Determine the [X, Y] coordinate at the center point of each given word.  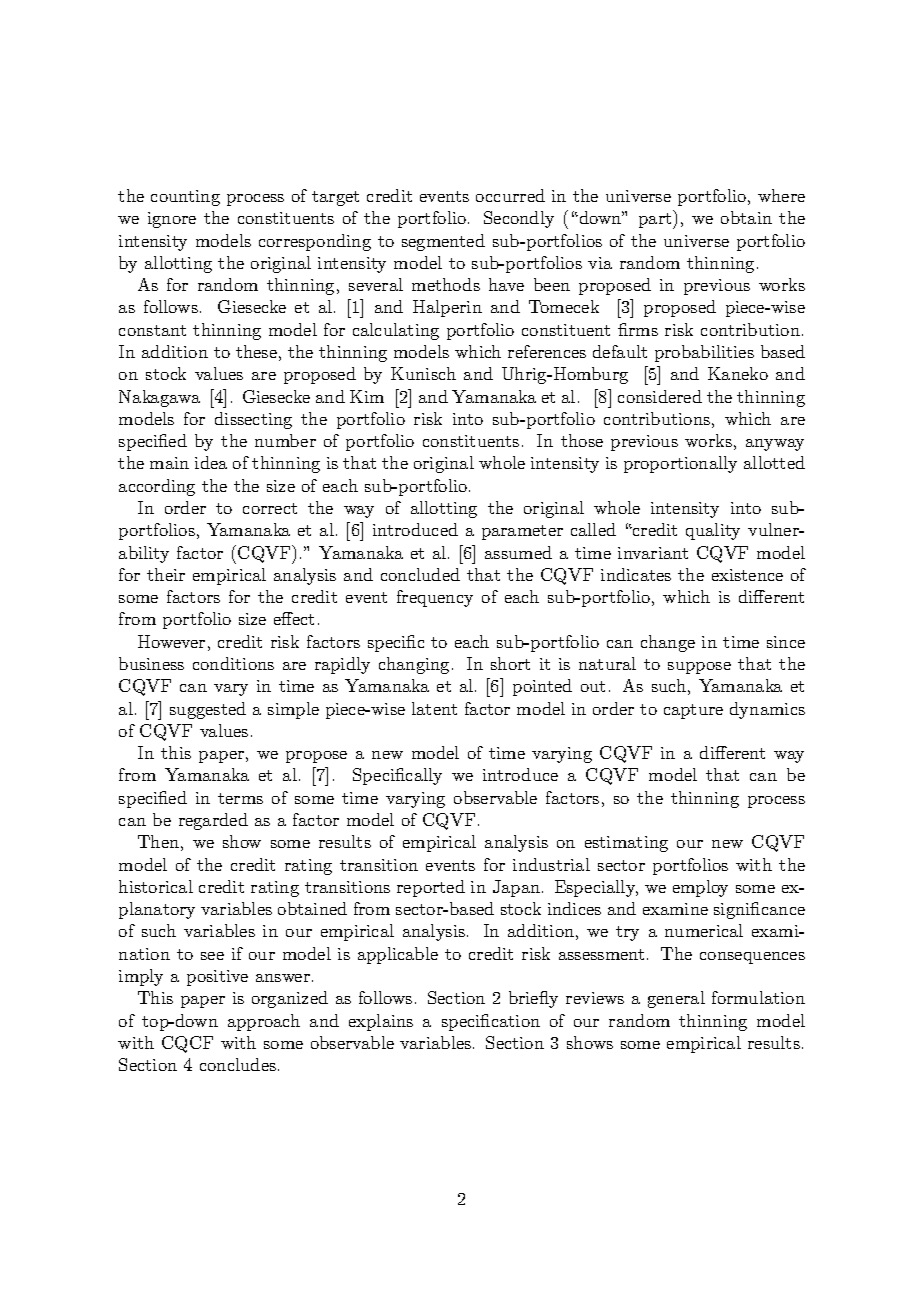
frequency [435, 598]
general [676, 999]
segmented [443, 242]
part [655, 220]
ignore [172, 220]
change [668, 643]
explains [381, 1022]
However [171, 641]
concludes [238, 1064]
